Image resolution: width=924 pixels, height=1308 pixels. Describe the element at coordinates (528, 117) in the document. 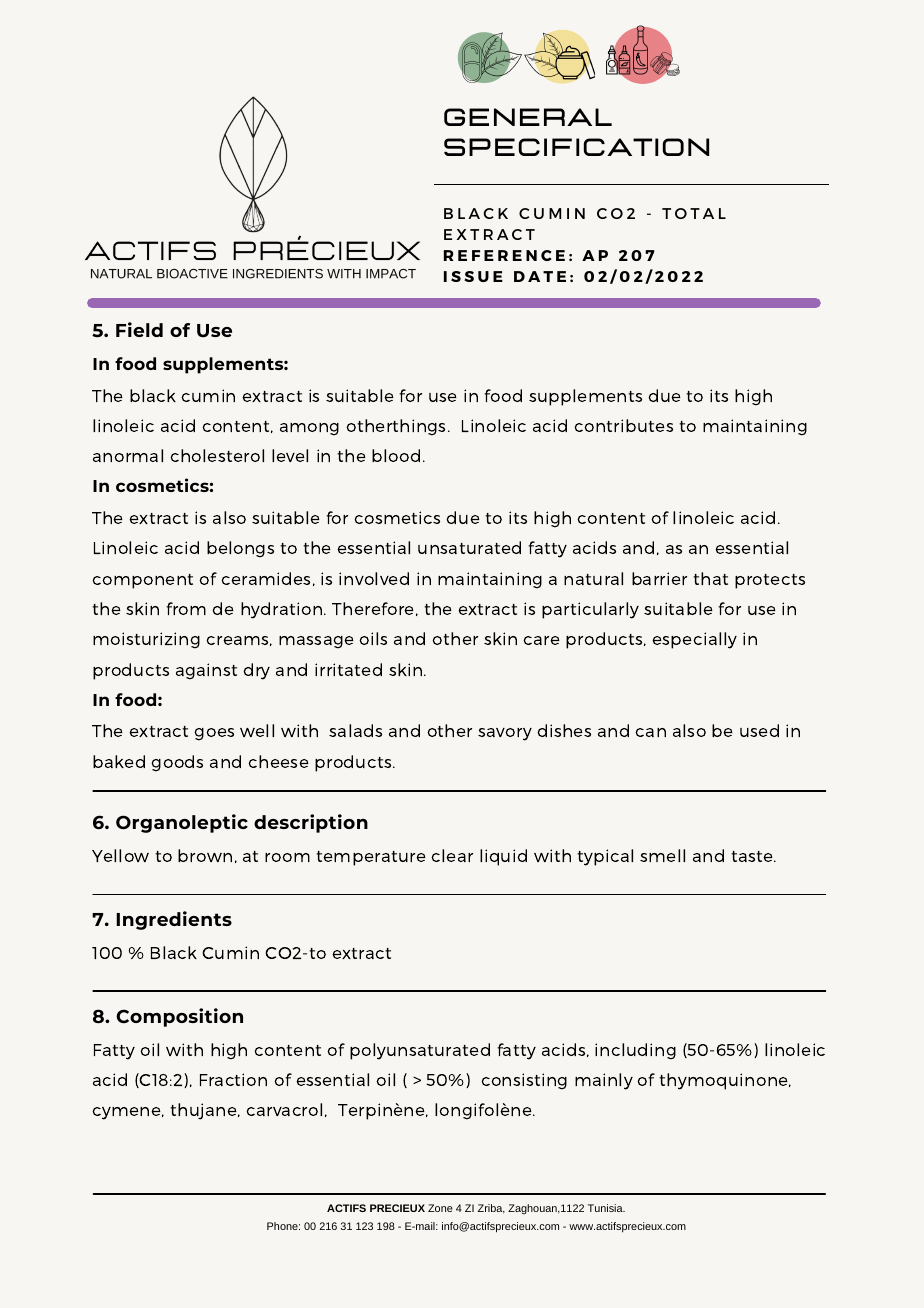

I see `GENERAL` at that location.
